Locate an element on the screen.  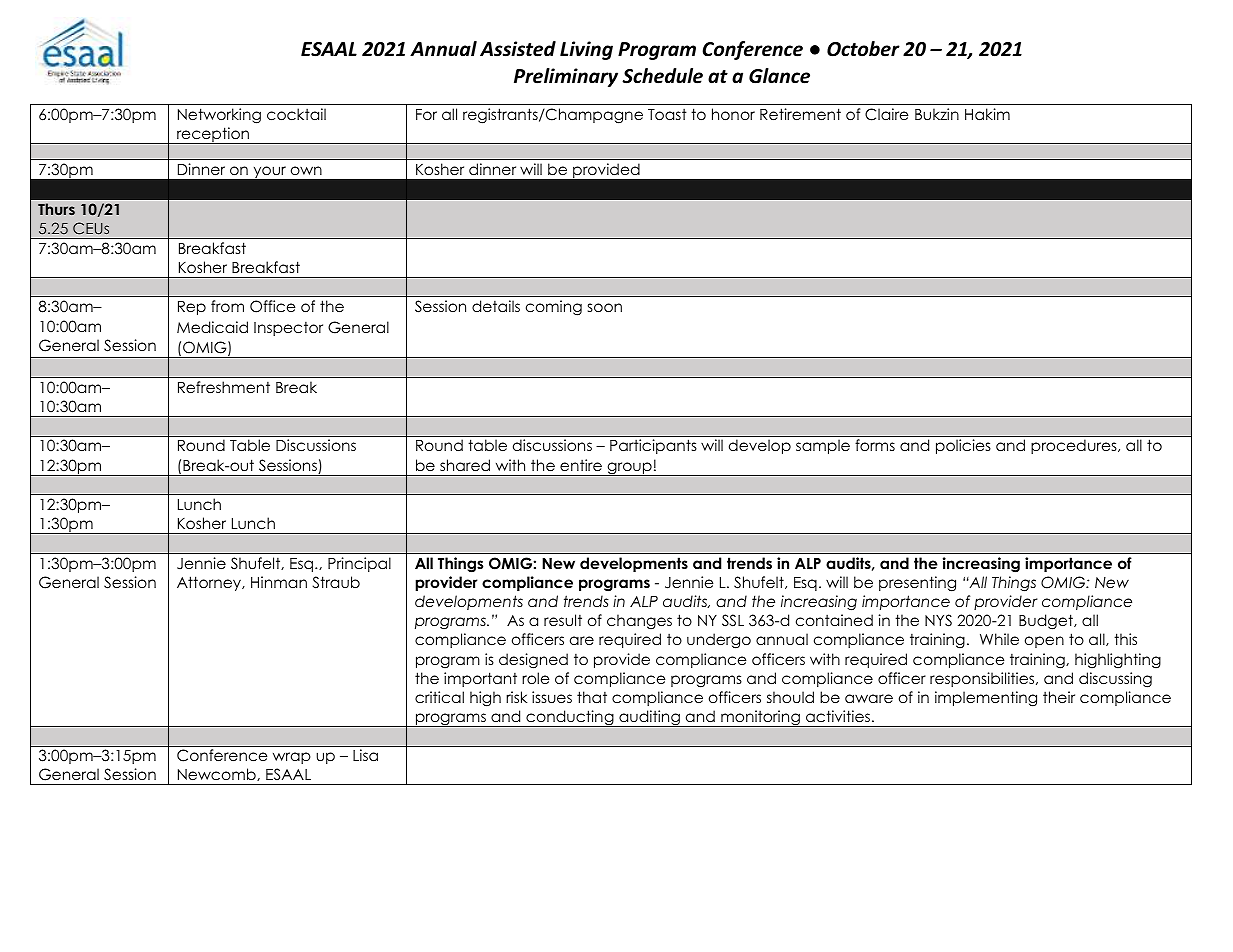
Thurs is located at coordinates (56, 209).
